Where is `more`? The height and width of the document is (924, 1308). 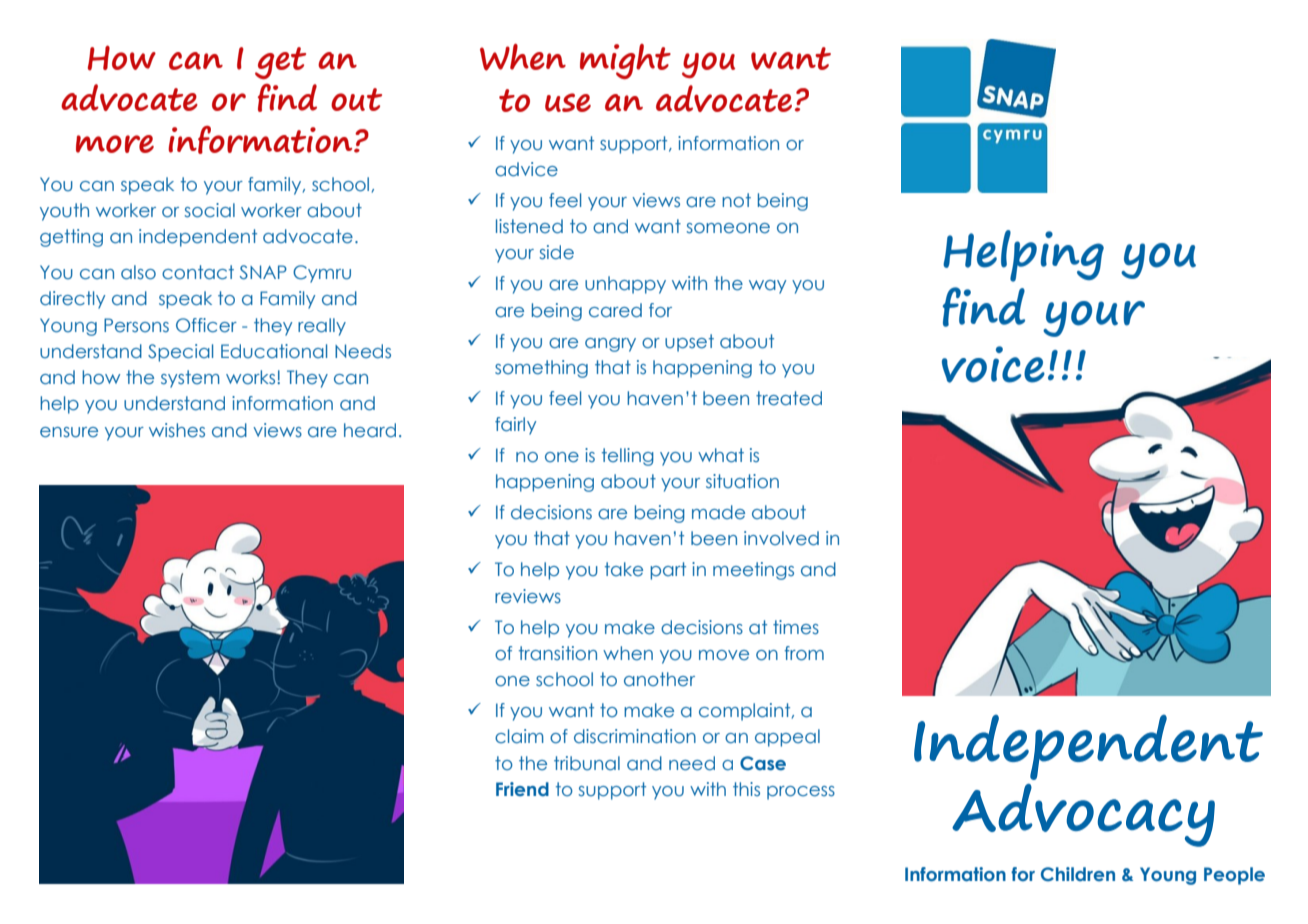 more is located at coordinates (115, 144).
